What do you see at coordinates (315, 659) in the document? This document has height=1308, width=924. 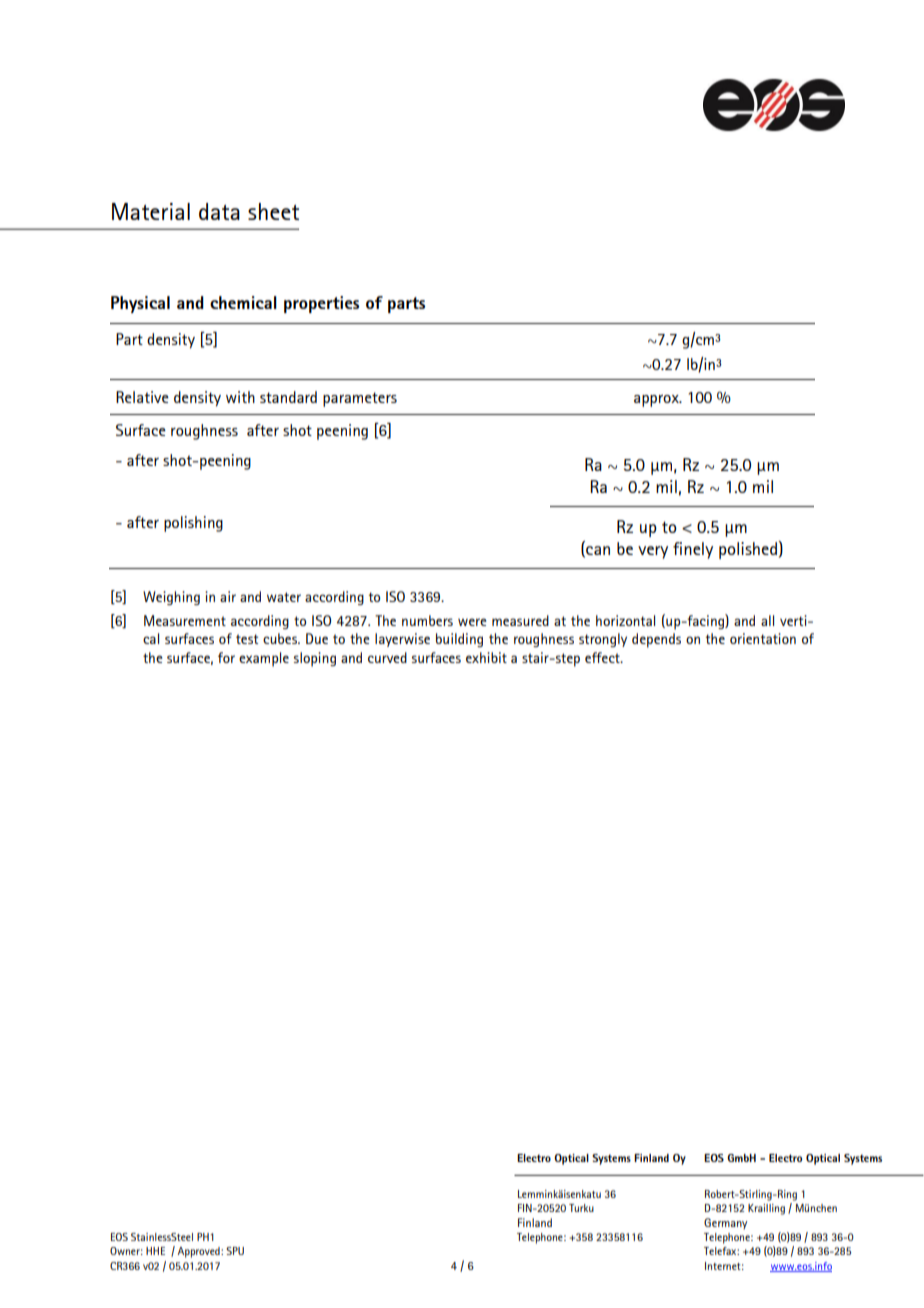 I see `sloping` at bounding box center [315, 659].
